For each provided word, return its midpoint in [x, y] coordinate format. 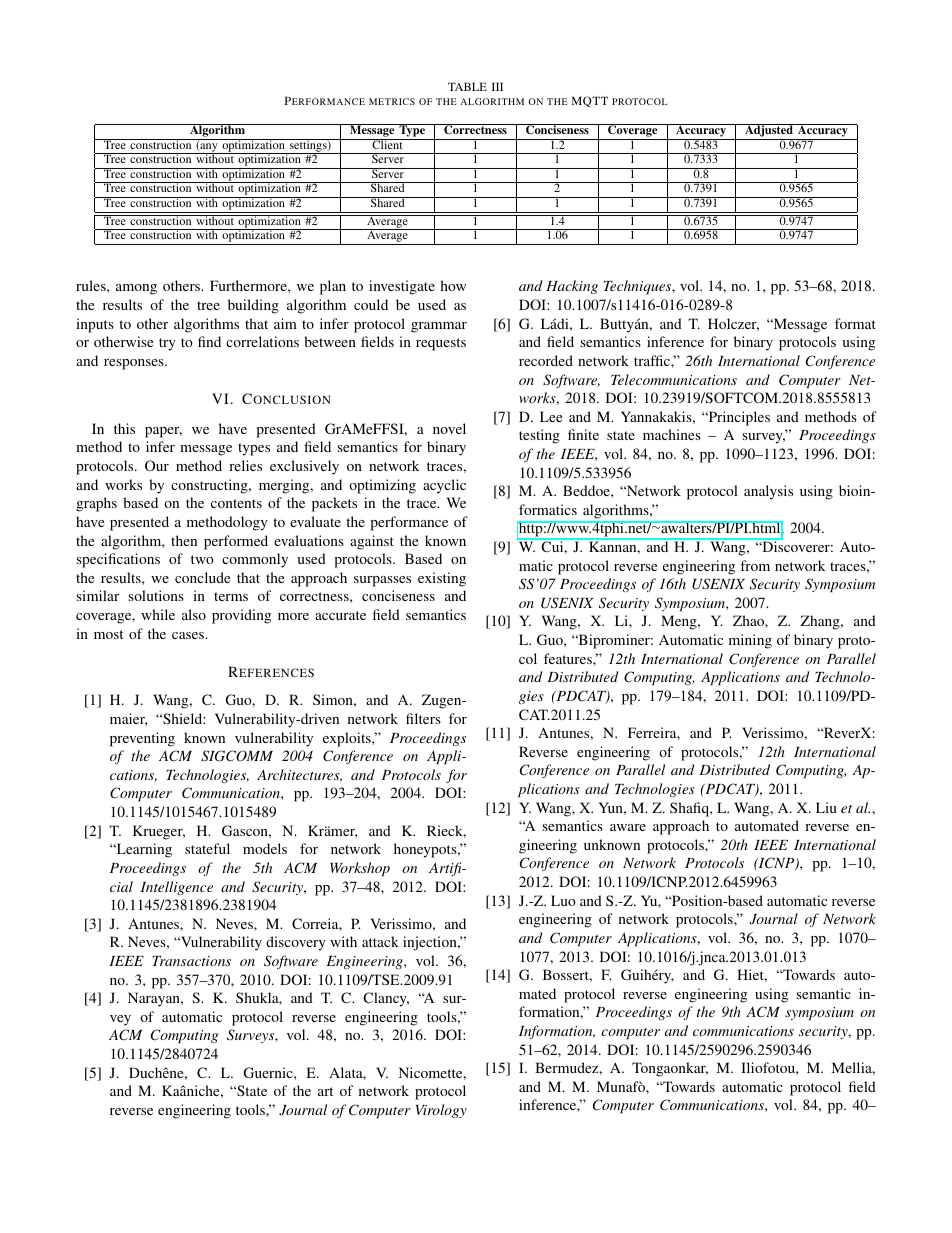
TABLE [467, 86]
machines [672, 434]
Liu [826, 807]
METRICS [392, 101]
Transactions [191, 961]
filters [423, 718]
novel [449, 428]
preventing [142, 739]
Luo [563, 900]
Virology [441, 1111]
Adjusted [769, 132]
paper [163, 432]
